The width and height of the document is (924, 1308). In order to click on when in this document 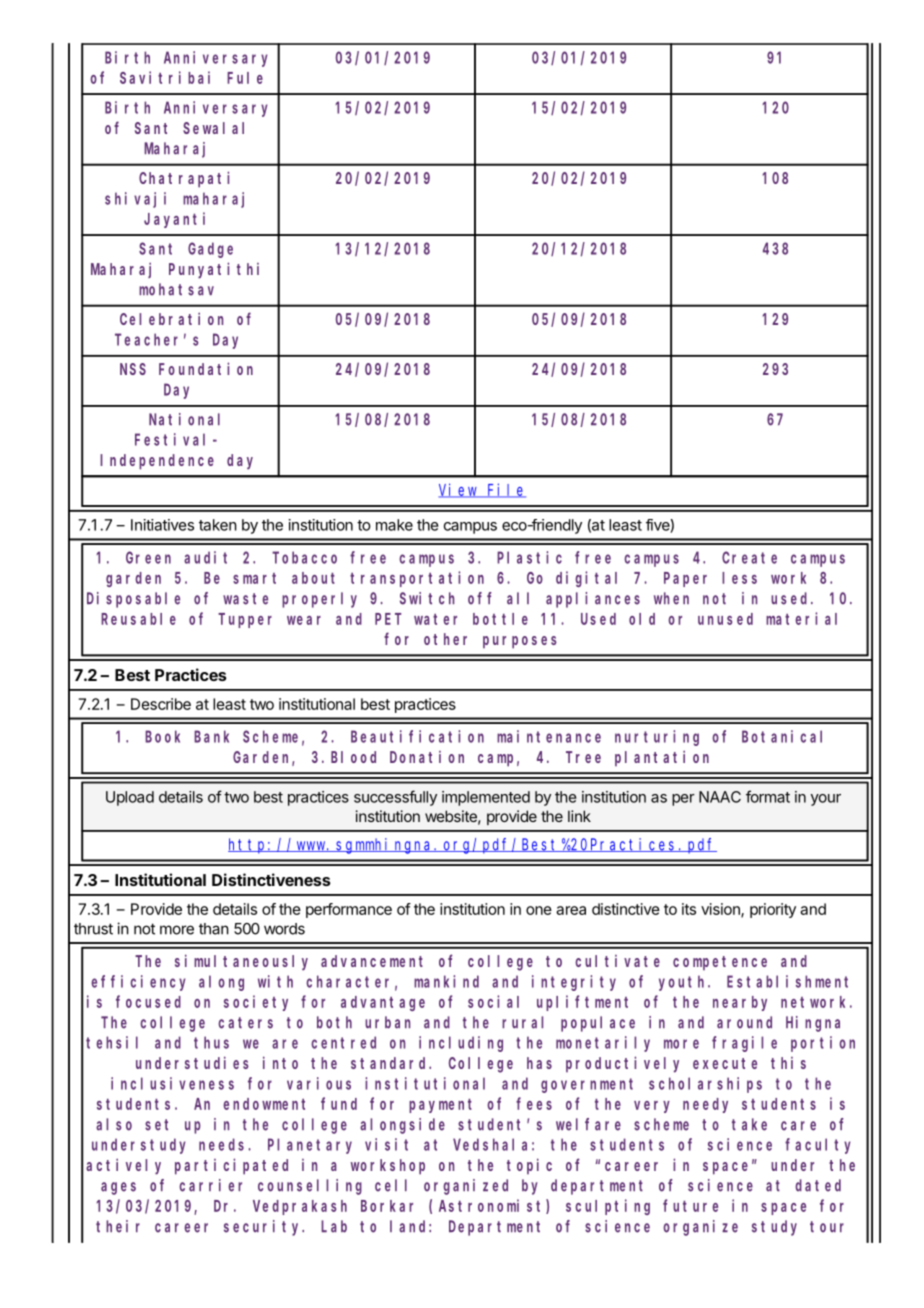, I will do `click(671, 598)`.
